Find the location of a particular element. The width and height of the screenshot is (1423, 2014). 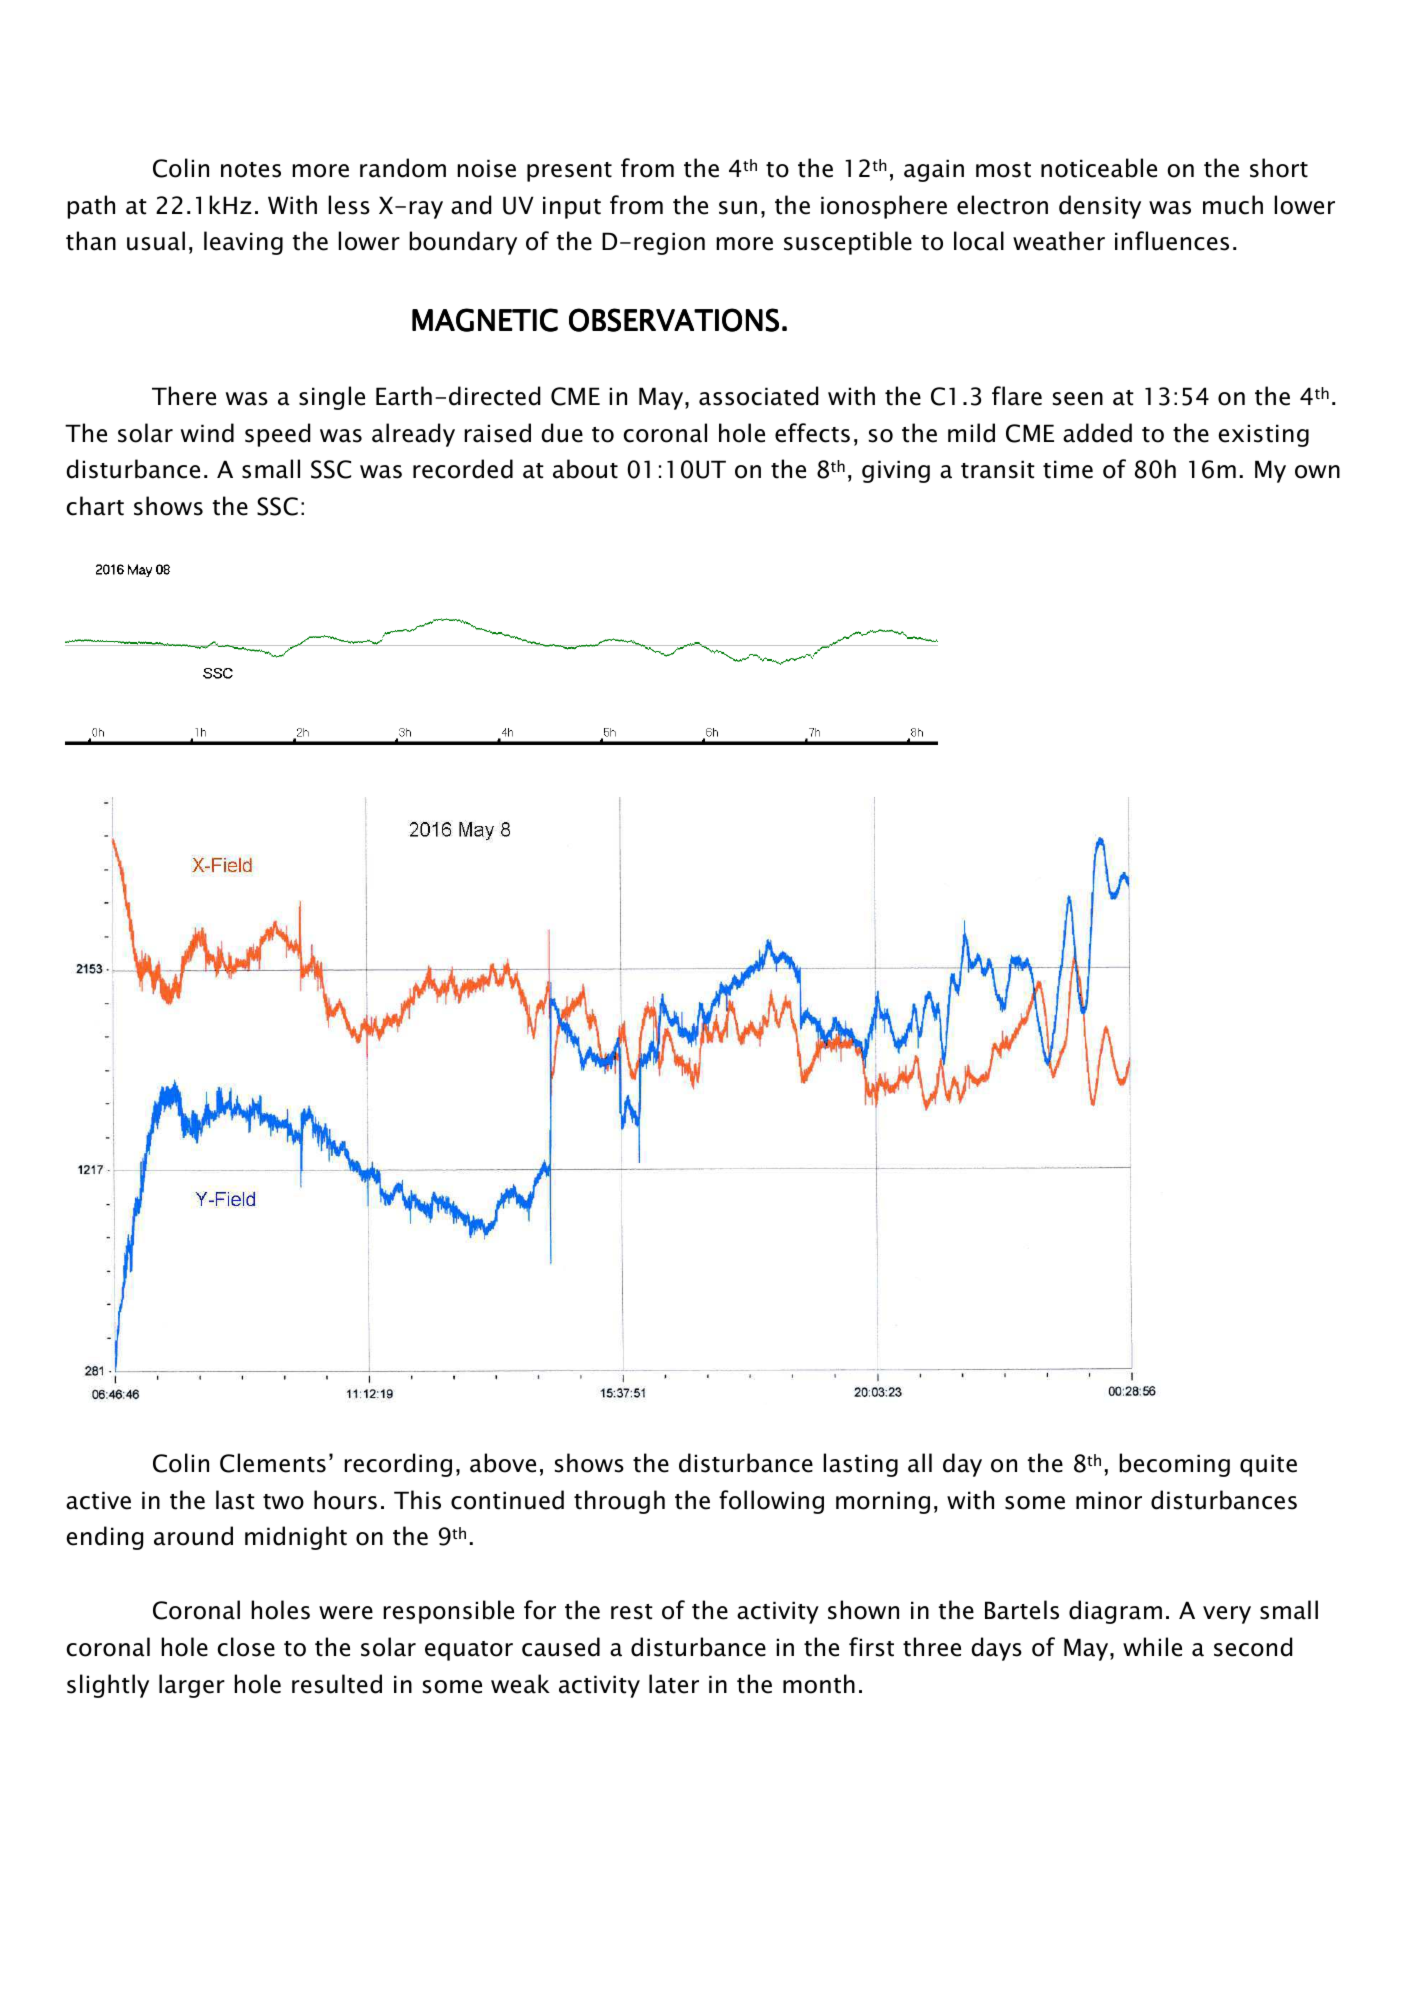

sun is located at coordinates (738, 208).
